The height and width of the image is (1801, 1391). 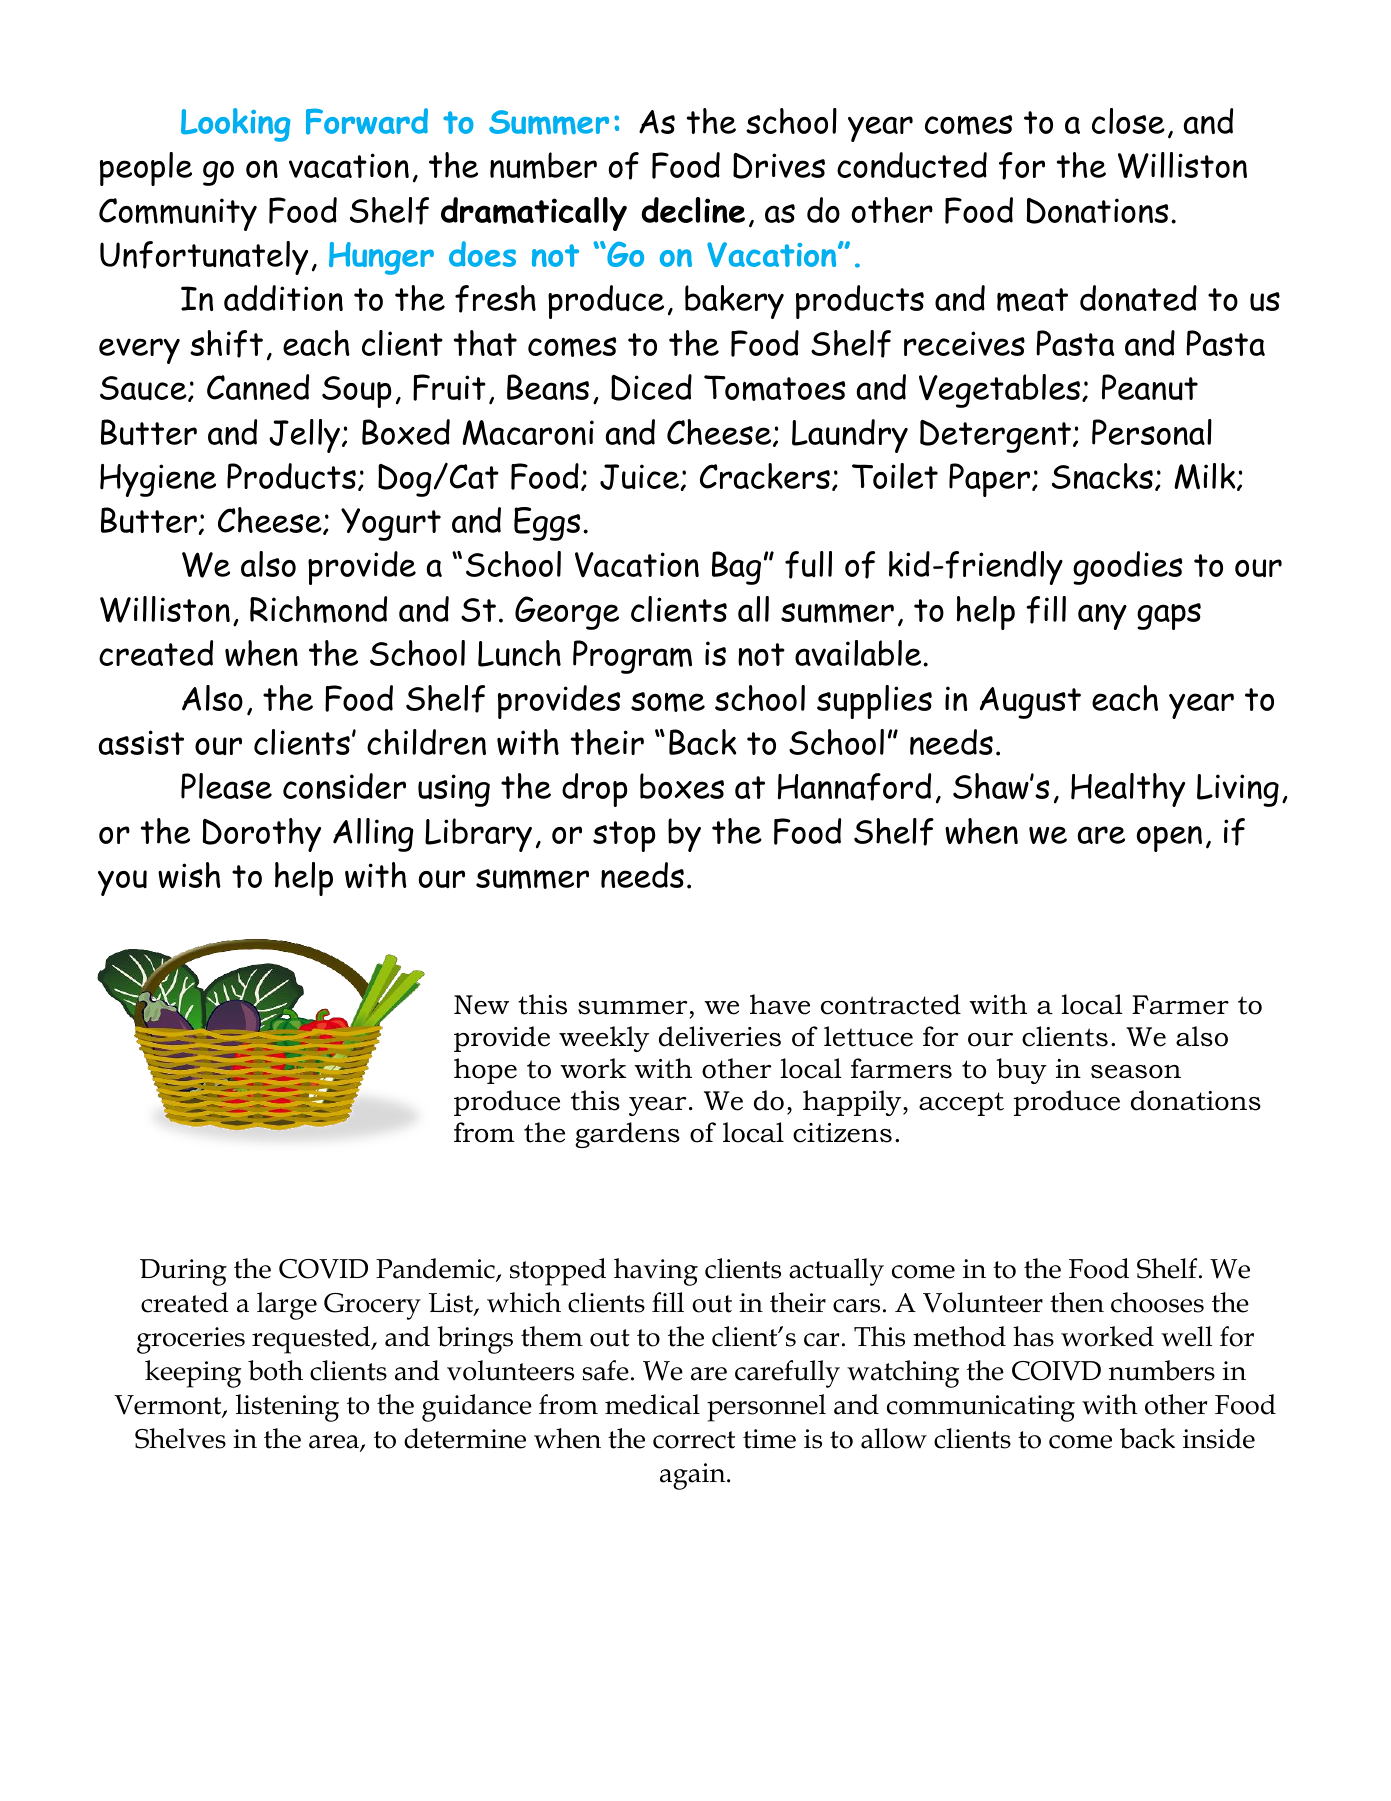 I want to click on close, so click(x=1128, y=121).
